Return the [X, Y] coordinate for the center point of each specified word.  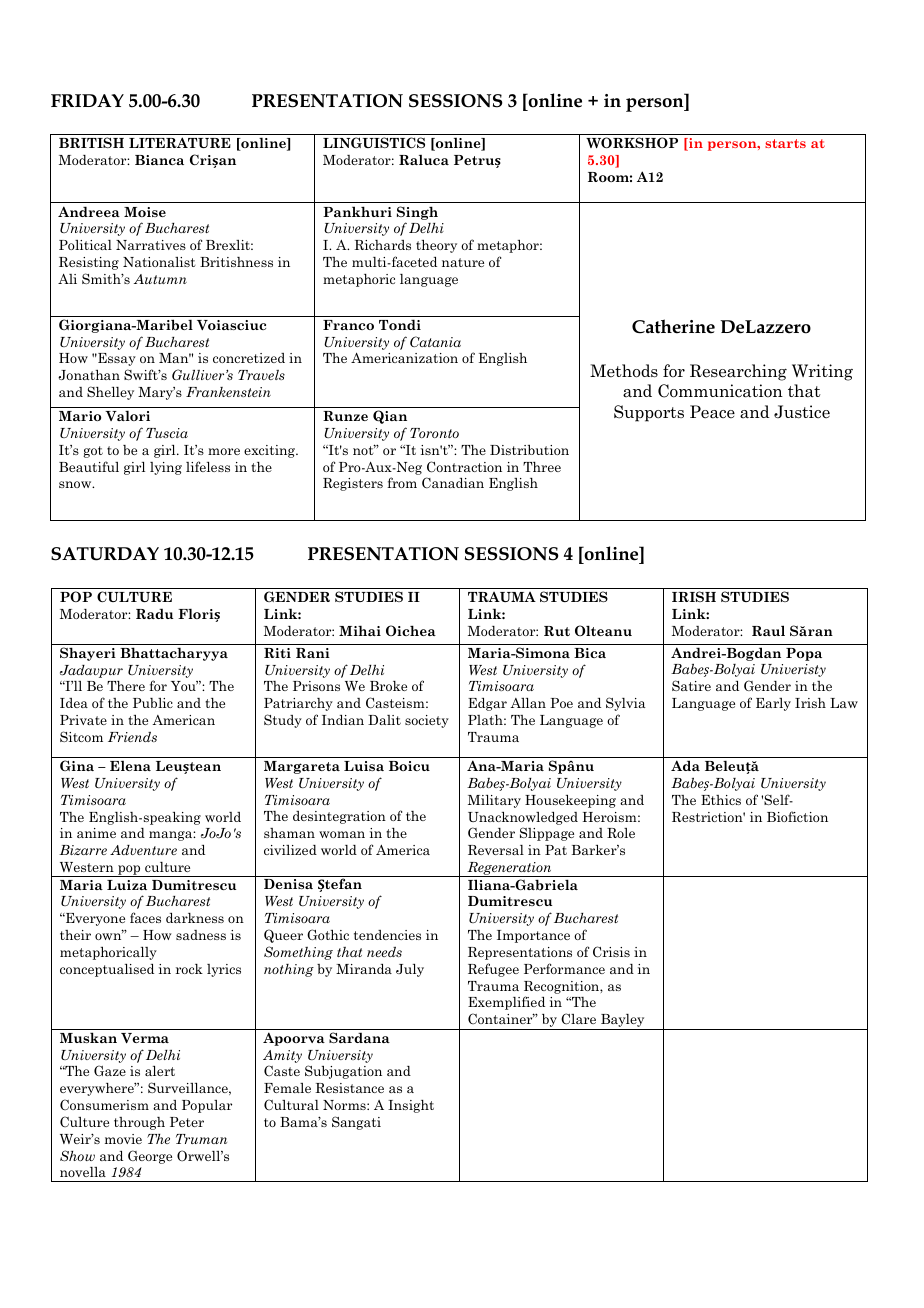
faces [145, 917]
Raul [768, 630]
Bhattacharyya [174, 654]
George [150, 1157]
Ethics [721, 800]
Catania [435, 341]
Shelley [110, 393]
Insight [411, 1106]
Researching [738, 372]
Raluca [424, 160]
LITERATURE [180, 142]
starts [785, 143]
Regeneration [509, 869]
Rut [557, 631]
